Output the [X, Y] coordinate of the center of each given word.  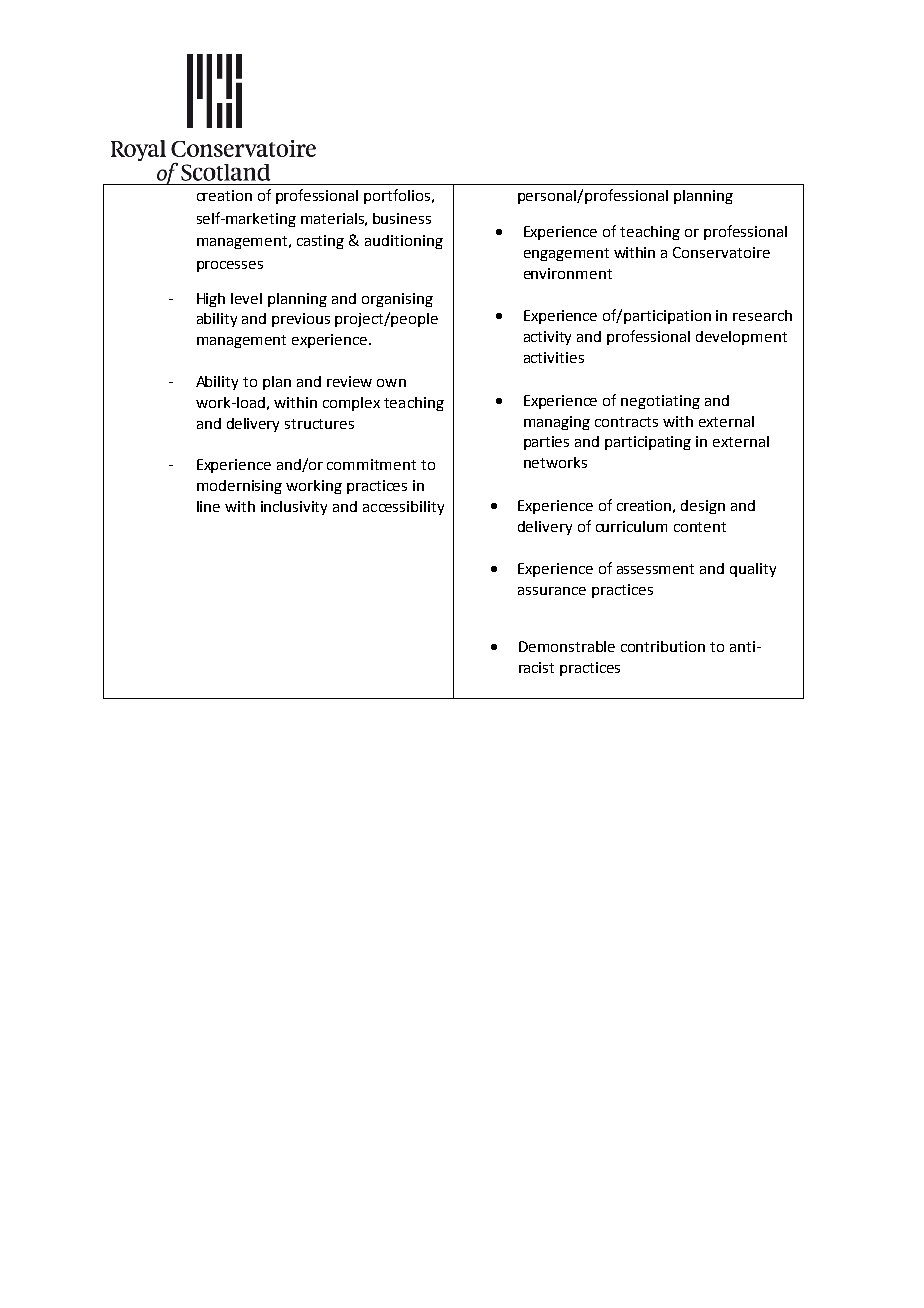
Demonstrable [567, 646]
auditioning [404, 242]
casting [320, 242]
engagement [566, 254]
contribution [663, 646]
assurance [552, 591]
